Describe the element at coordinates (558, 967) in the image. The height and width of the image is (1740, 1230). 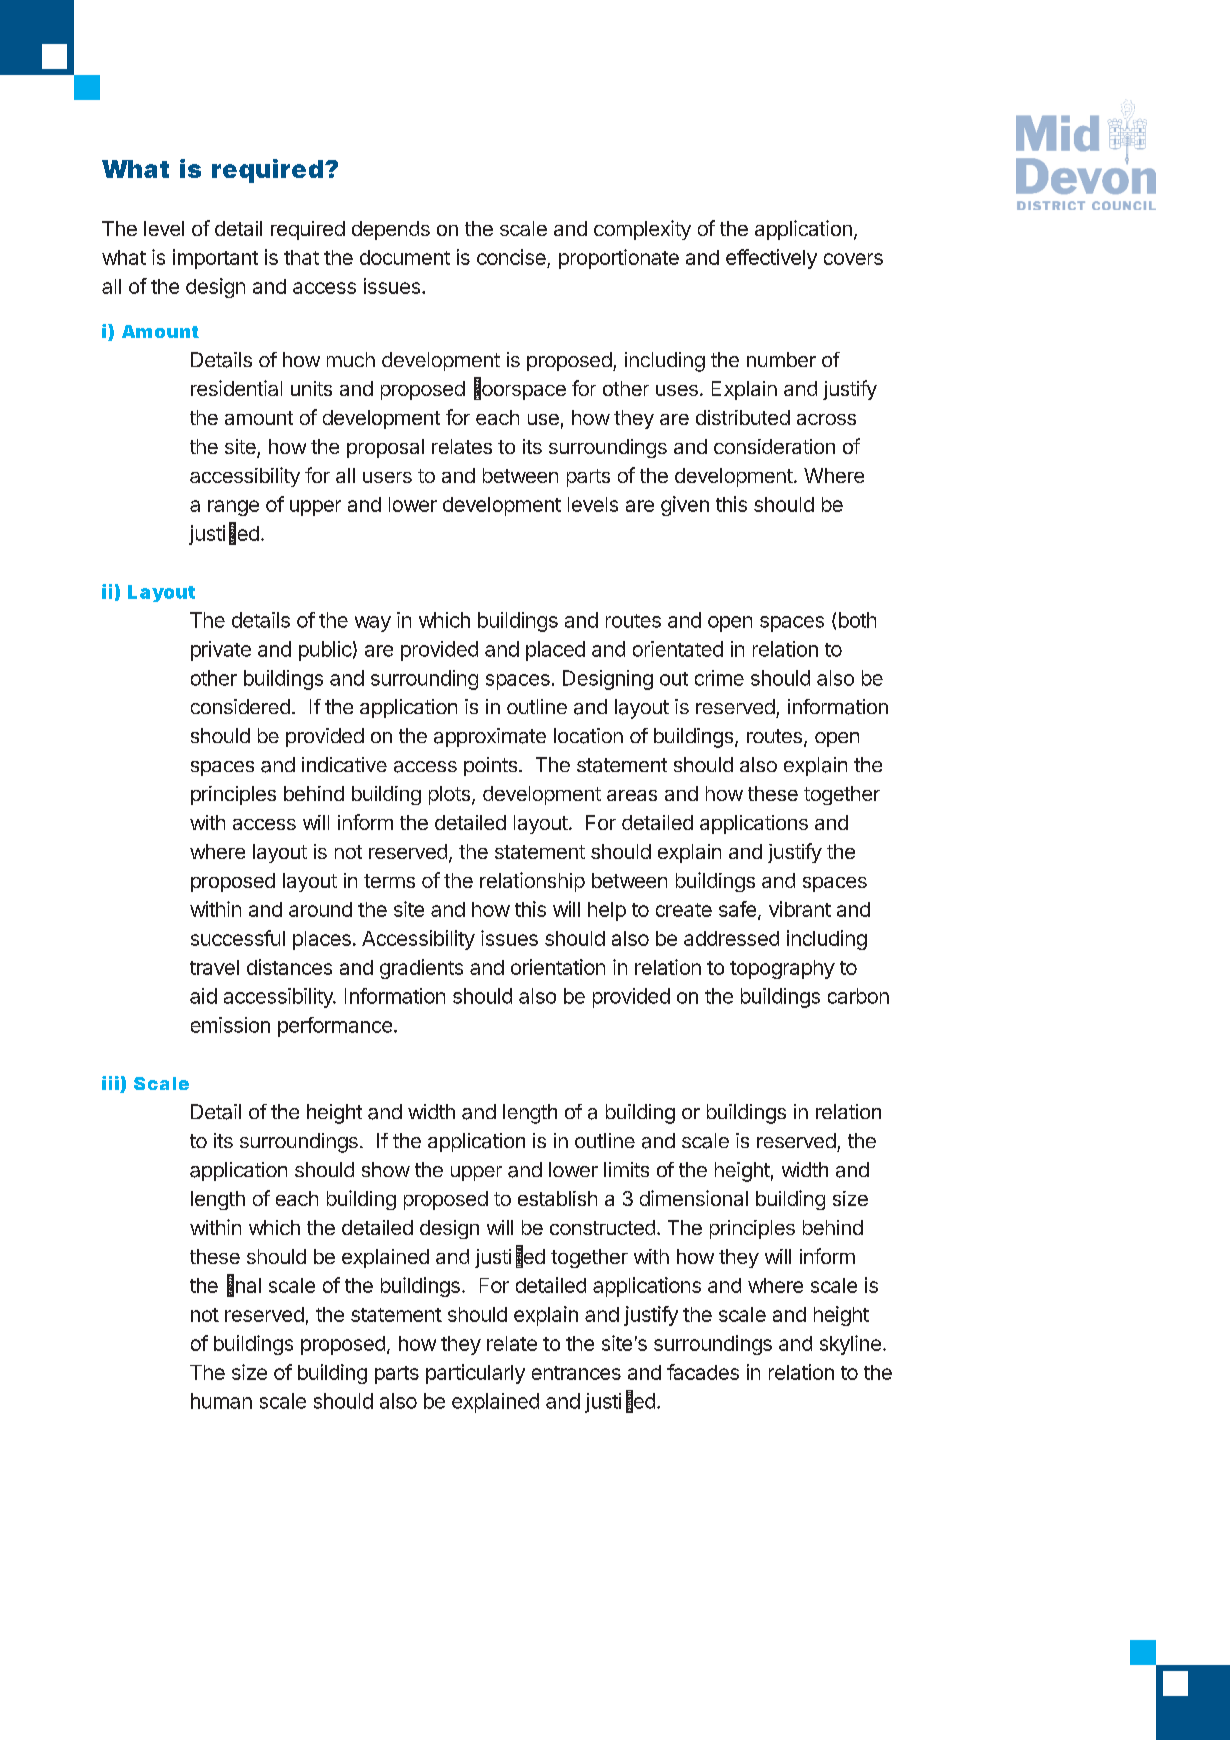
I see `orientation` at that location.
